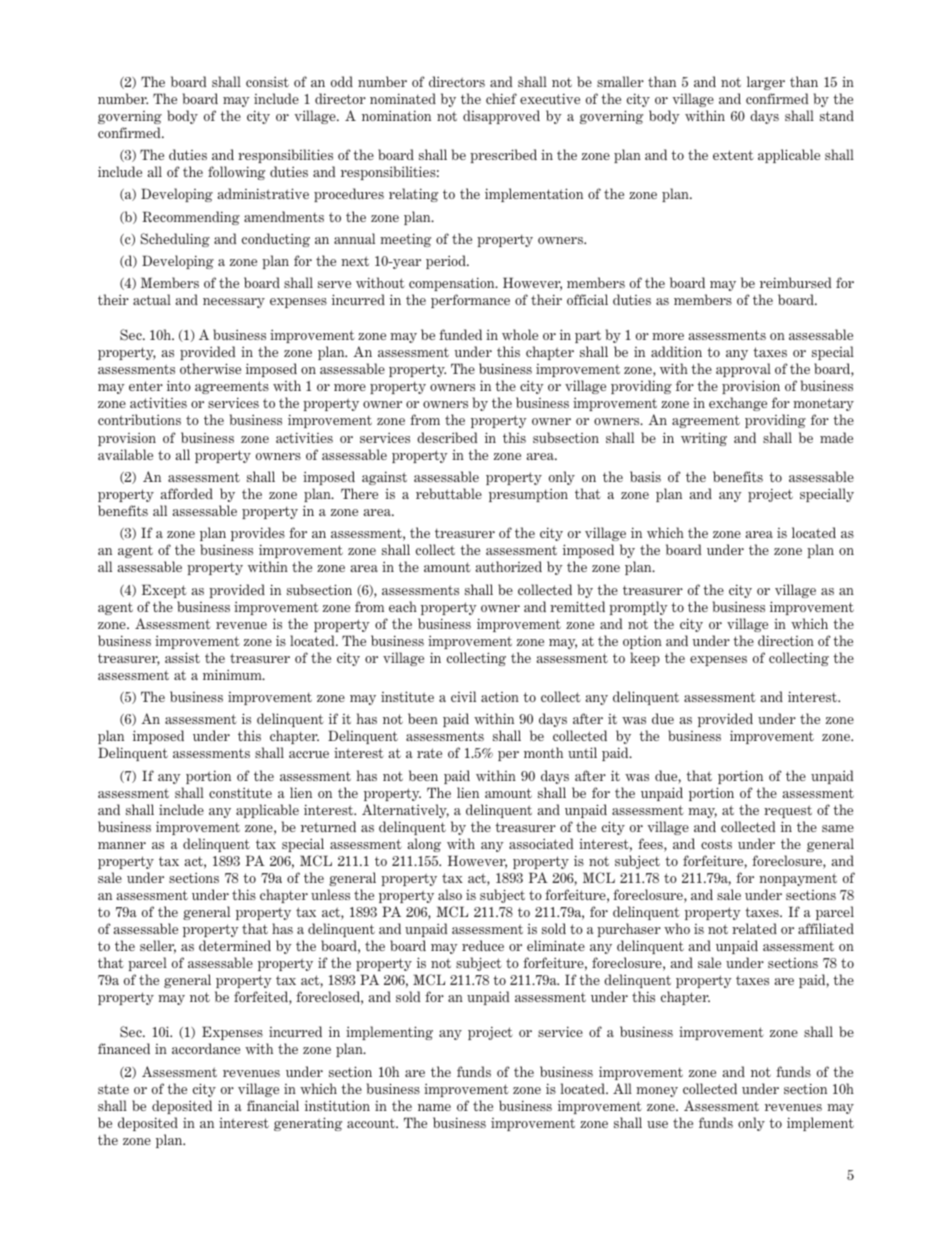 The height and width of the screenshot is (1237, 952). What do you see at coordinates (766, 83) in the screenshot?
I see `larger` at bounding box center [766, 83].
